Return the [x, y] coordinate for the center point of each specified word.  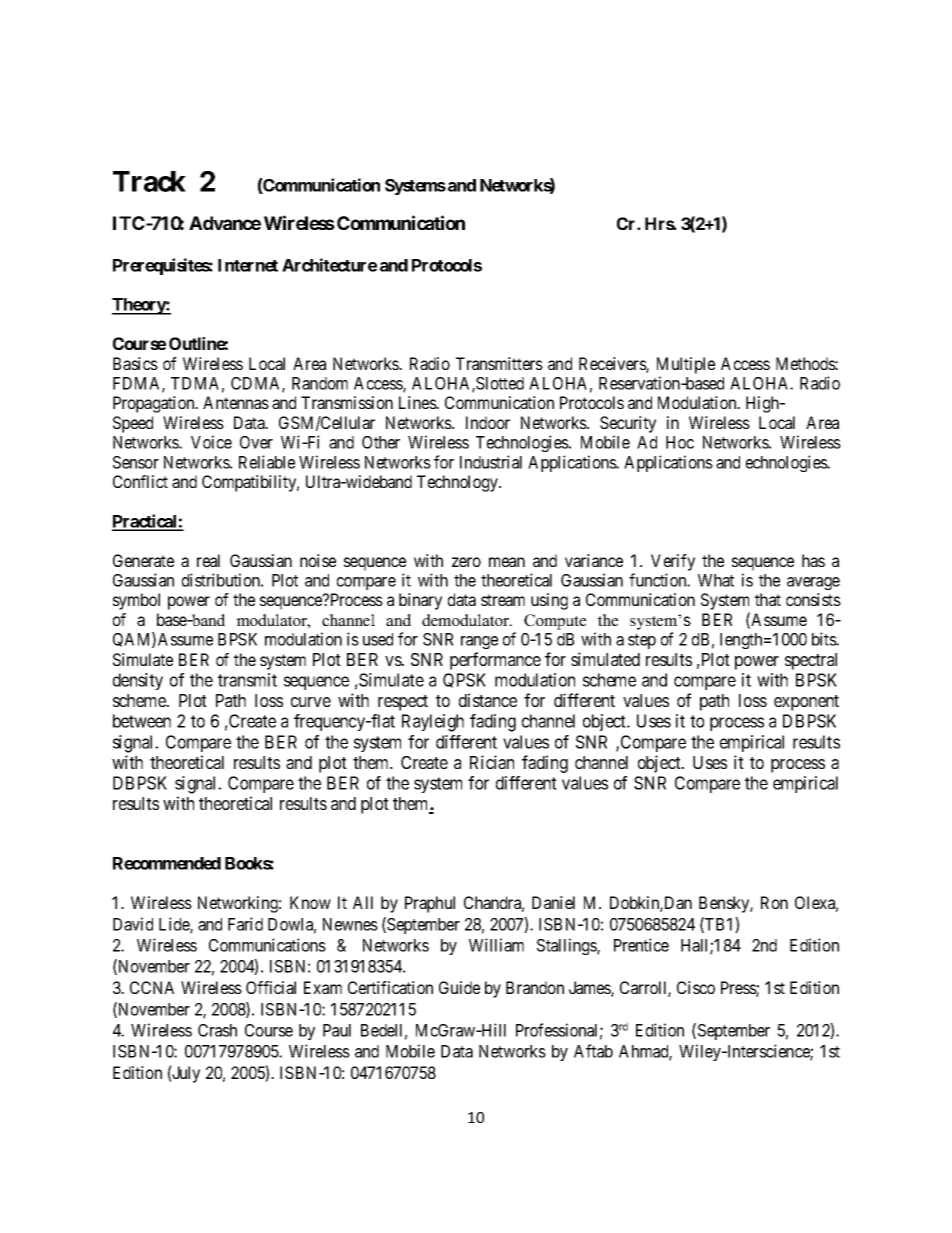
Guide [459, 987]
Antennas [236, 402]
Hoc [680, 442]
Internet [248, 265]
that [768, 599]
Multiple [686, 365]
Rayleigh [433, 723]
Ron [774, 902]
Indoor [488, 422]
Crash [217, 1030]
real [208, 560]
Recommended [167, 863]
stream [503, 600]
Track [149, 181]
